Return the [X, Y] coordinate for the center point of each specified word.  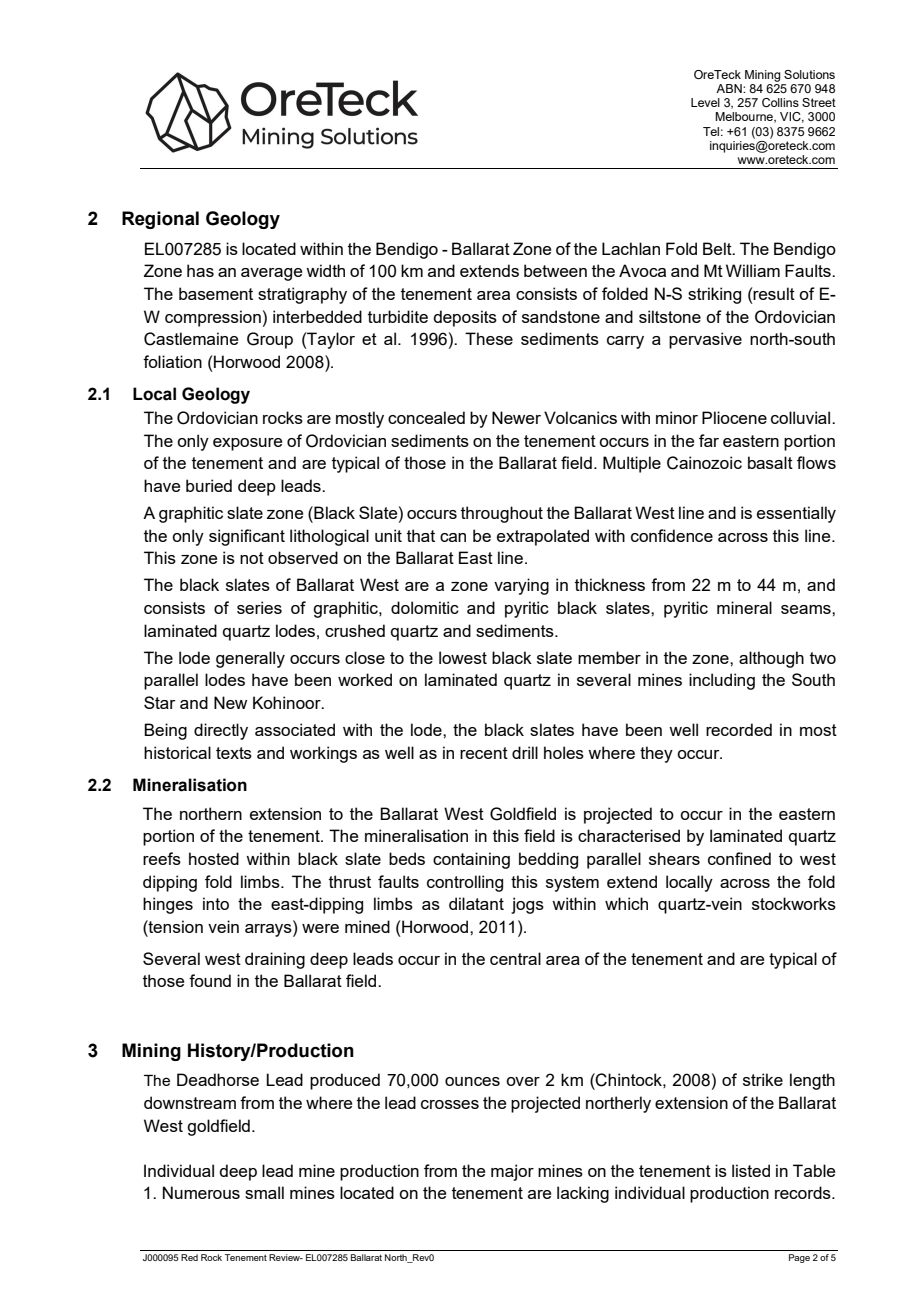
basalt [770, 462]
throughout [502, 514]
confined [739, 858]
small [264, 1192]
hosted [214, 858]
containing [471, 860]
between [555, 270]
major [512, 1172]
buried [209, 485]
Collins [780, 102]
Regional [160, 220]
